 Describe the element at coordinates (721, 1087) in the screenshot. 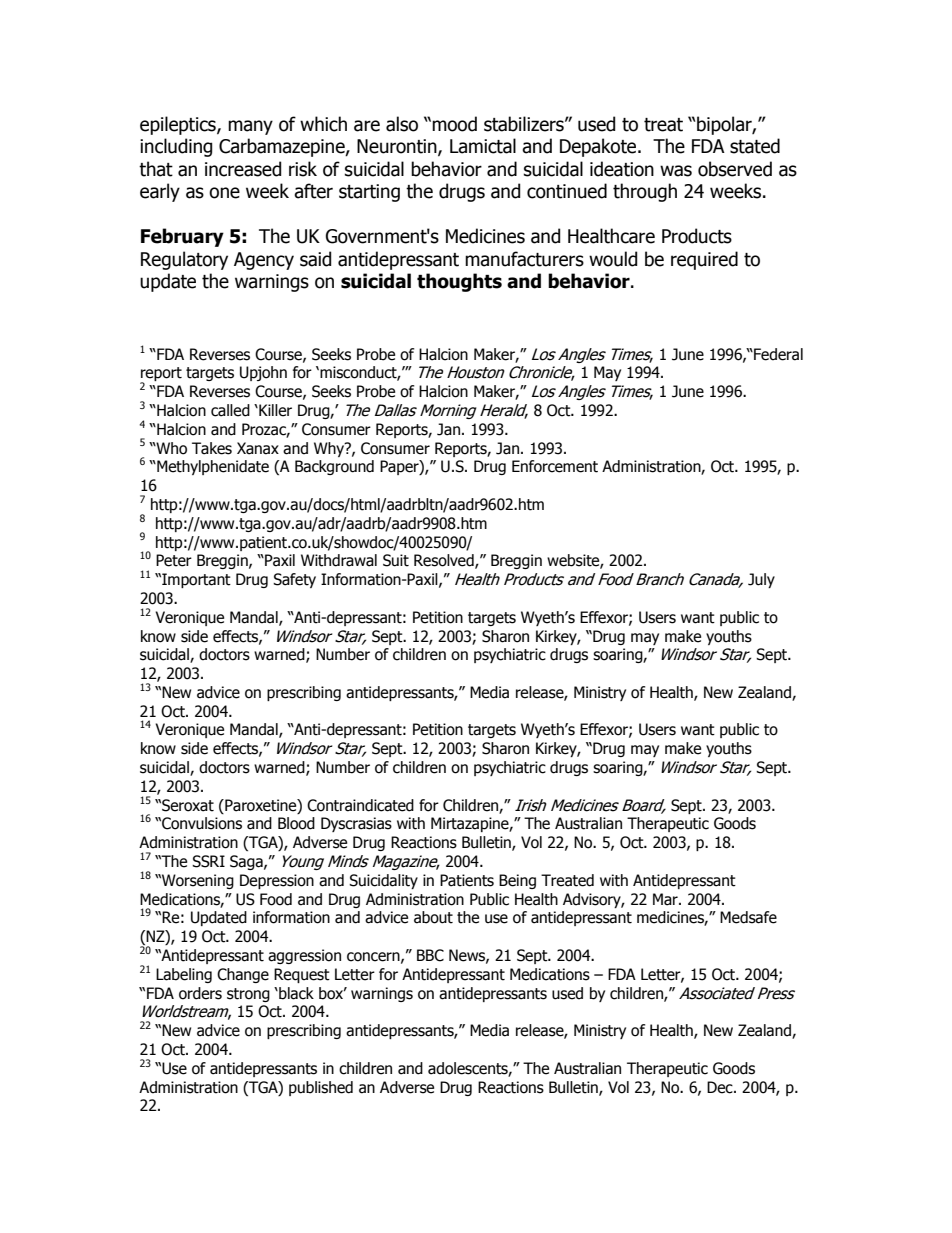

I see `Dec` at that location.
